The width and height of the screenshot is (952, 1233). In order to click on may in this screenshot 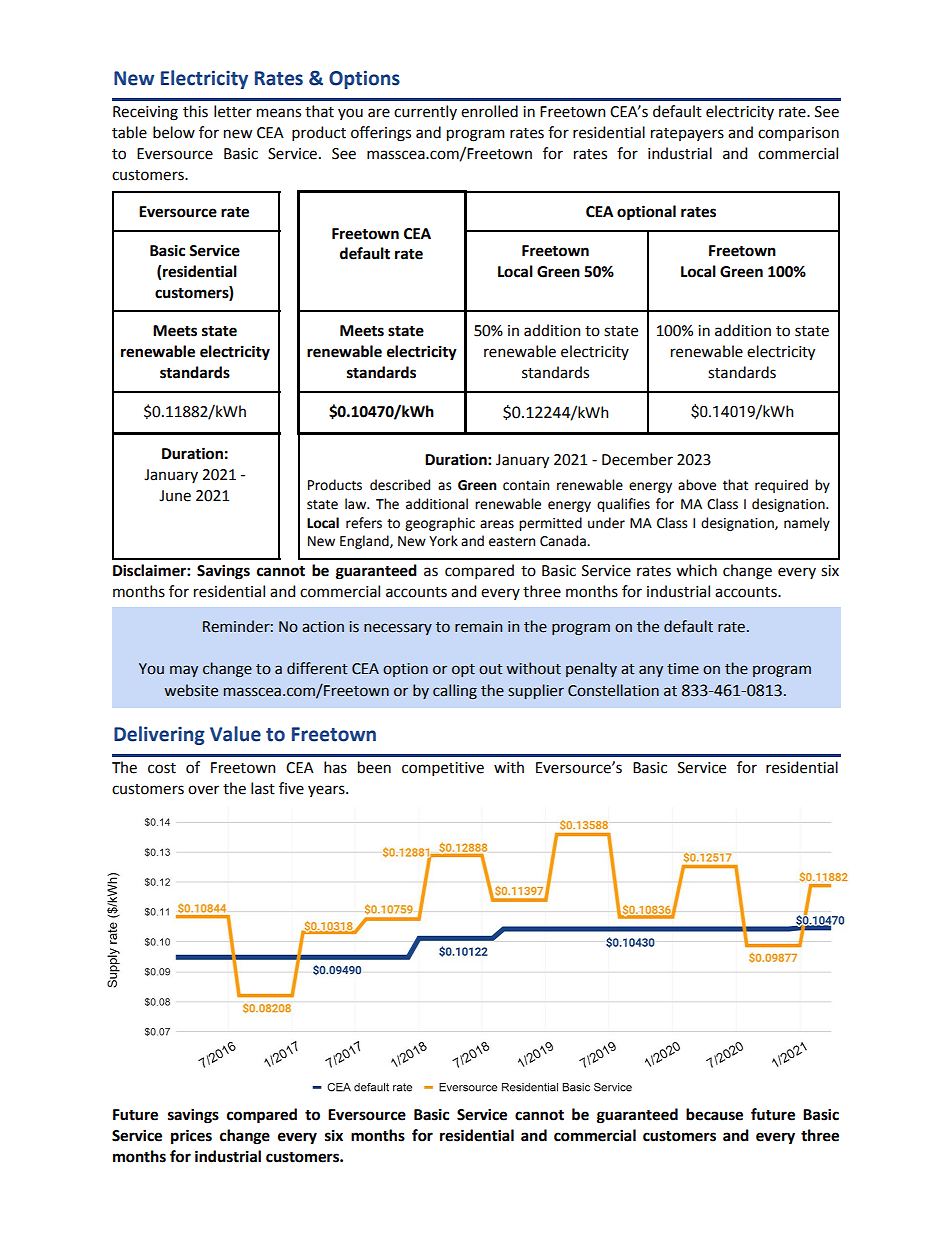, I will do `click(184, 671)`.
